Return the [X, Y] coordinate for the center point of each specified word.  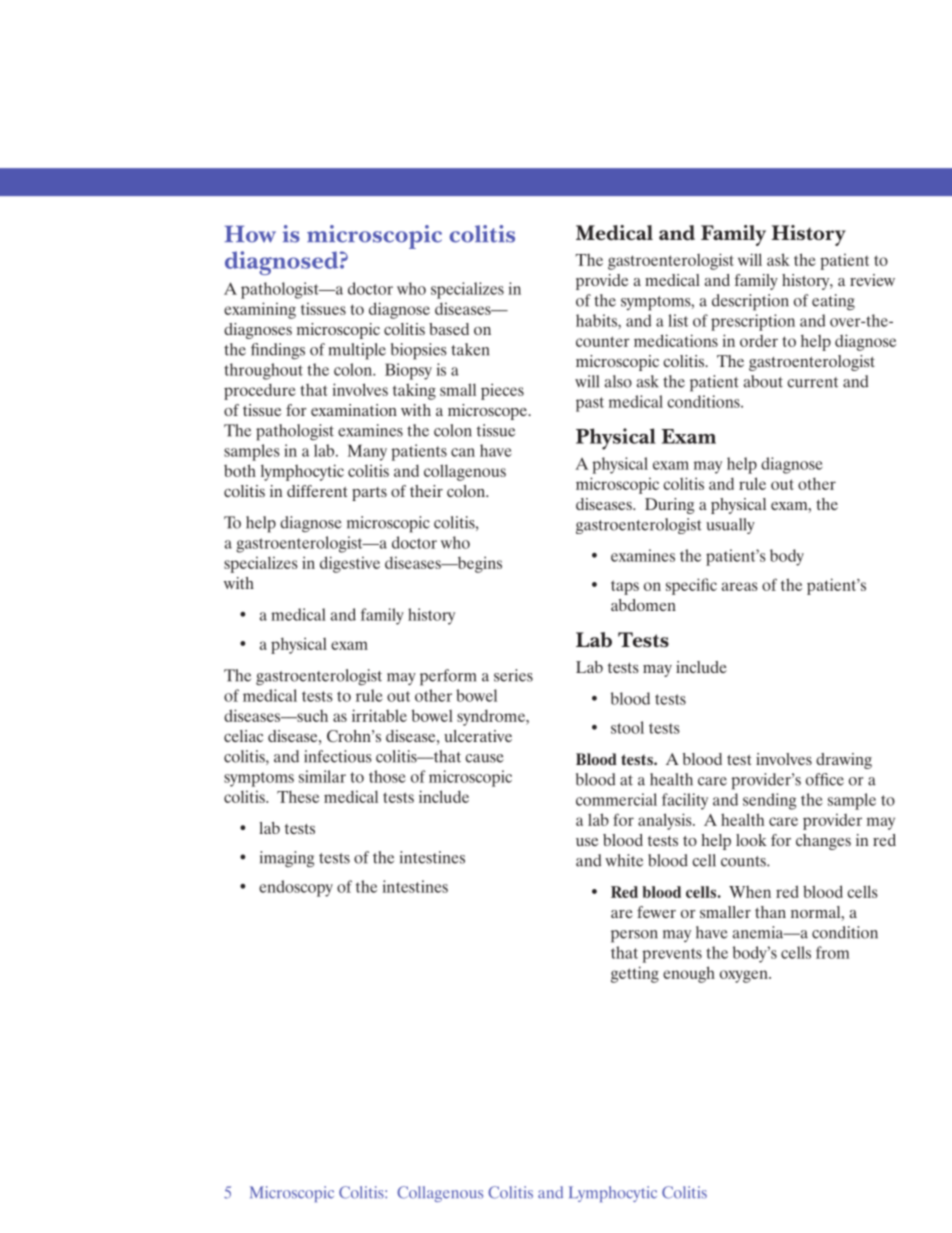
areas [740, 586]
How [250, 234]
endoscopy [296, 888]
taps [625, 587]
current [812, 382]
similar [322, 776]
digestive [350, 564]
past [590, 404]
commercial [616, 799]
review [872, 280]
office [825, 779]
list [678, 320]
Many [367, 452]
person [634, 936]
